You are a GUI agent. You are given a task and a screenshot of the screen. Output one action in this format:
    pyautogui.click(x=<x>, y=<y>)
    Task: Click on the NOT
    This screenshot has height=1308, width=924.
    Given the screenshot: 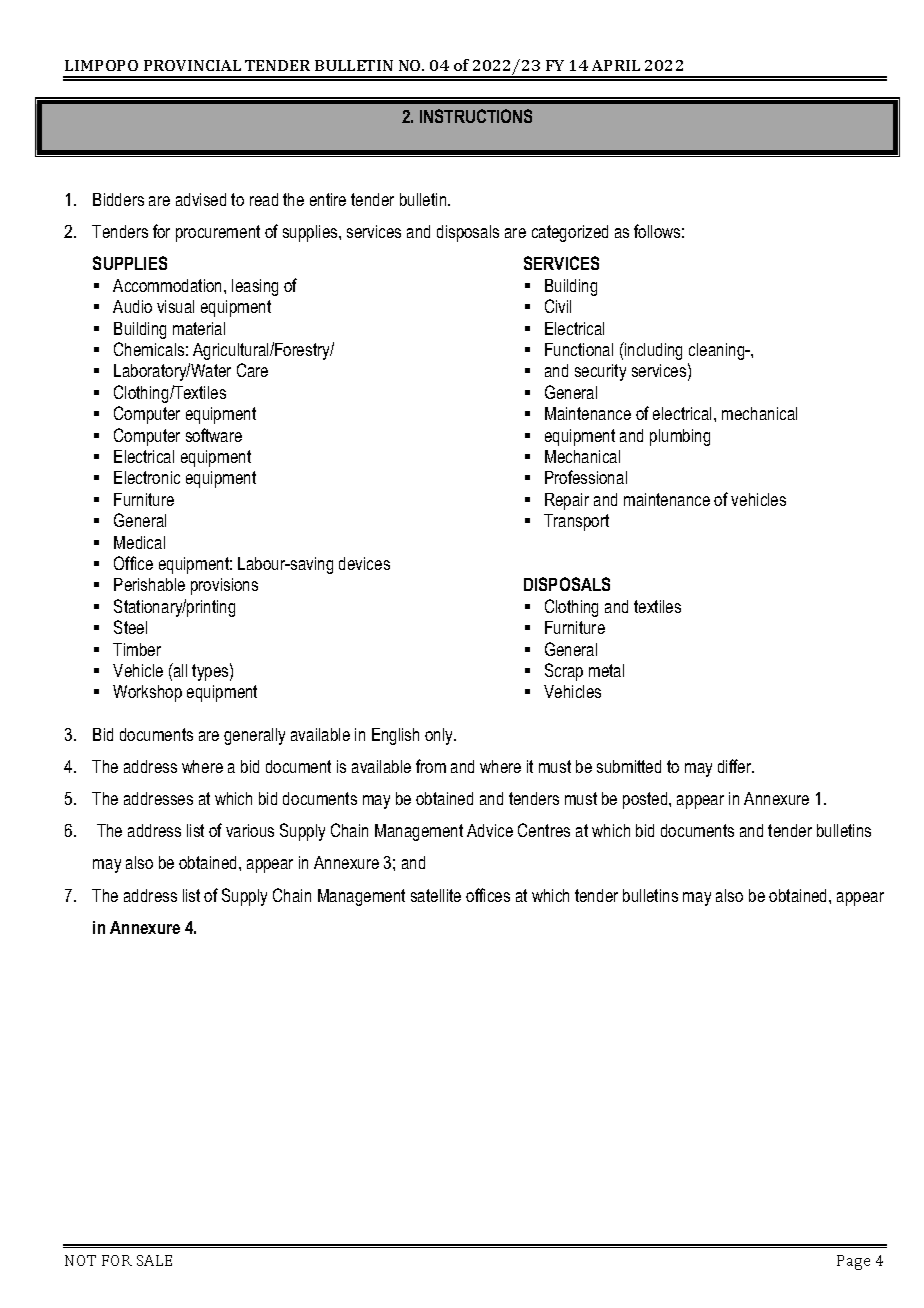 What is the action you would take?
    pyautogui.click(x=80, y=1260)
